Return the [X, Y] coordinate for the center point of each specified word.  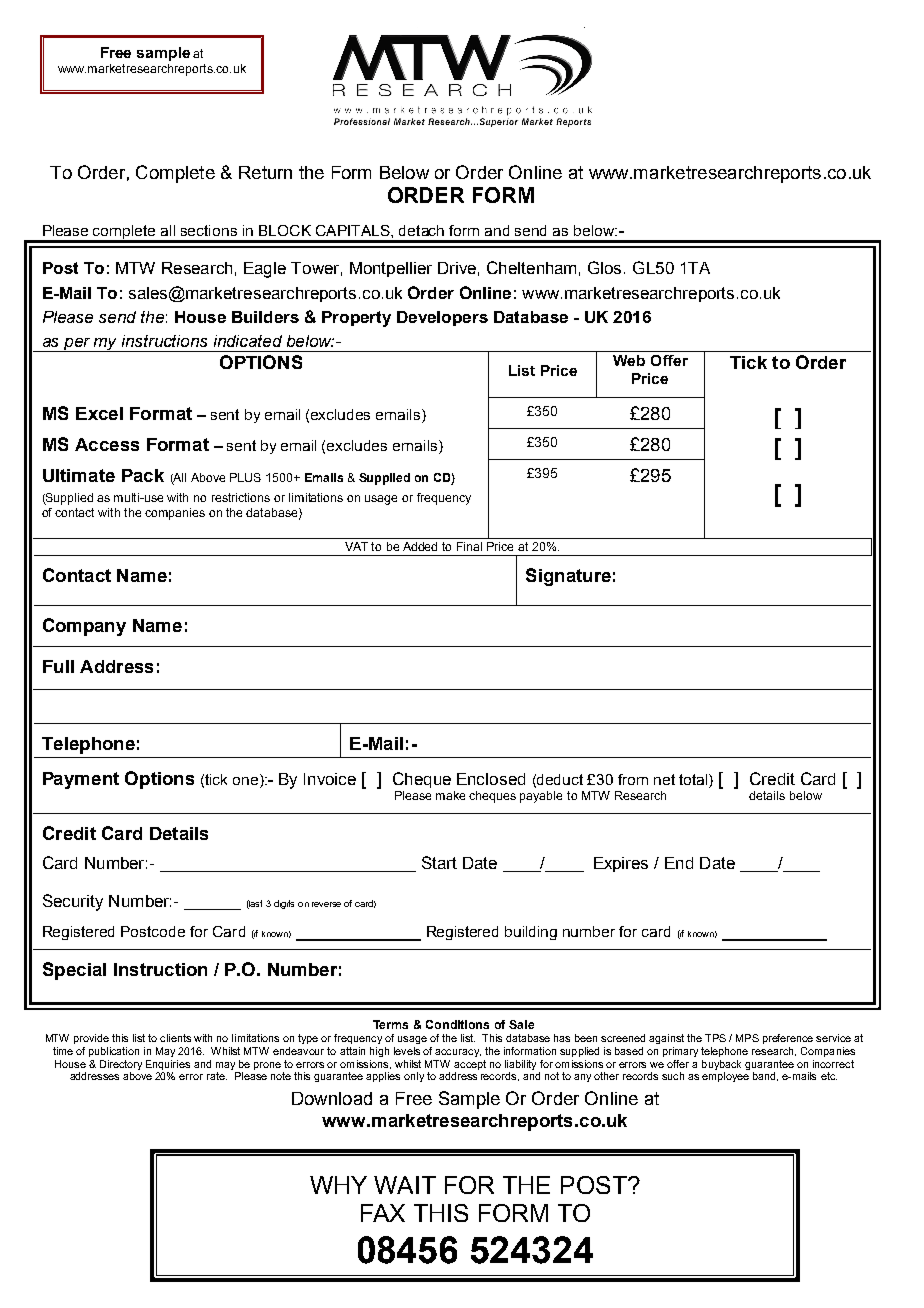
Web [629, 360]
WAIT [405, 1185]
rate [217, 1076]
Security [73, 902]
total [694, 779]
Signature [568, 577]
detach [421, 230]
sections [209, 230]
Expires [621, 864]
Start [439, 862]
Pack [143, 475]
